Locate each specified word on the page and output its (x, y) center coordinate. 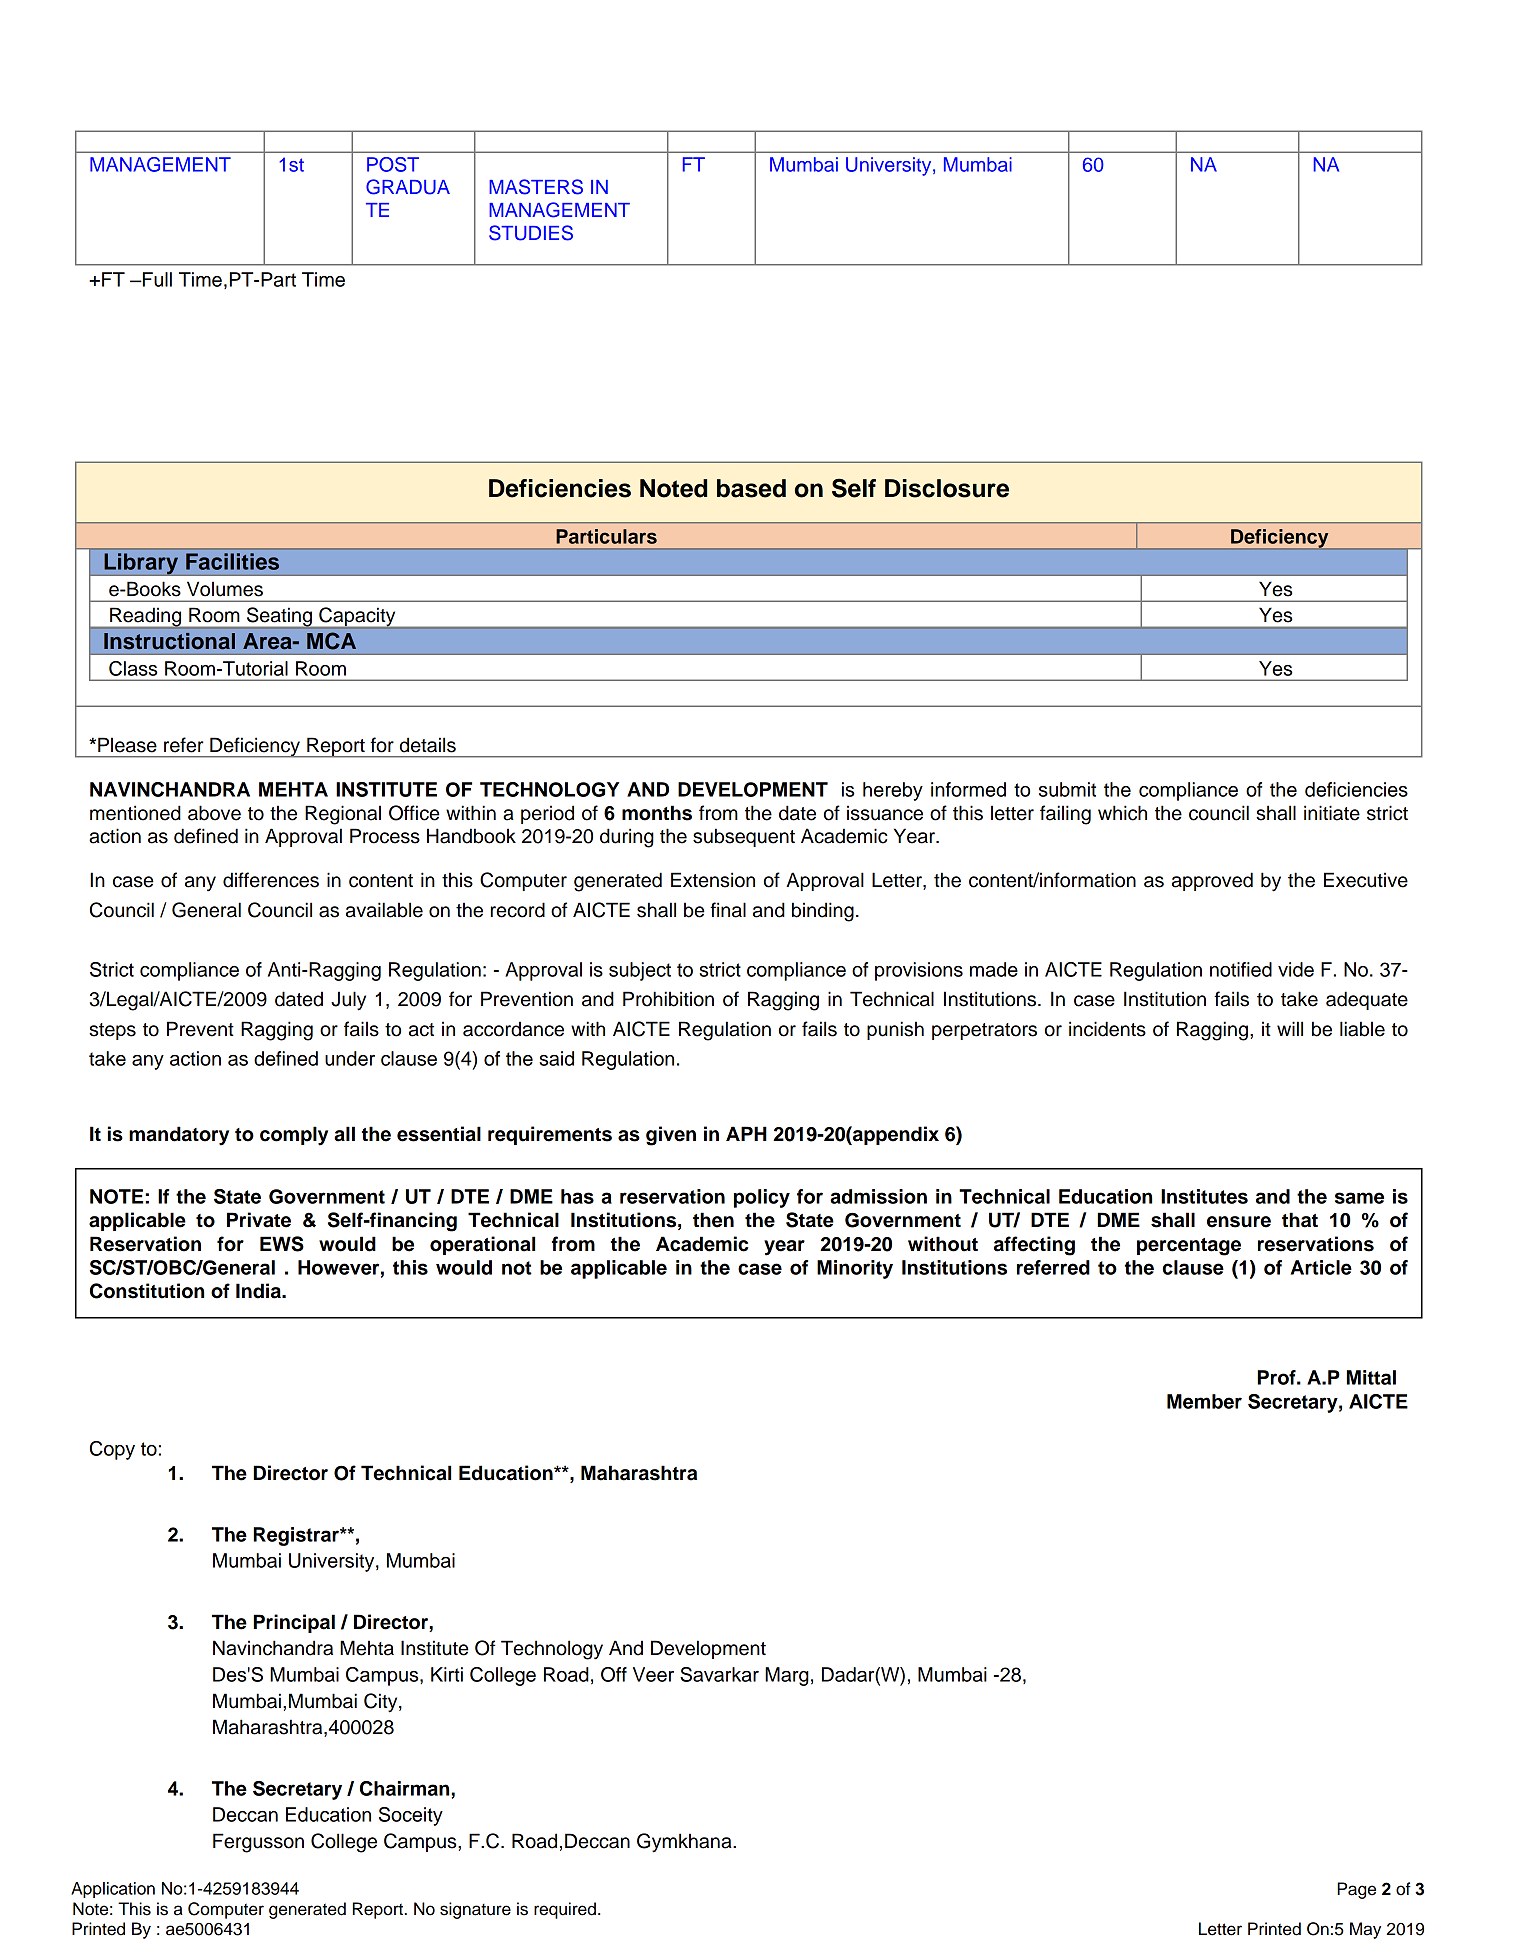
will (1290, 1028)
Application (113, 1890)
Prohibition (668, 999)
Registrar (297, 1536)
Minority (855, 1269)
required (565, 1910)
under (350, 1058)
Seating (279, 618)
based (751, 488)
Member (1204, 1401)
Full (156, 279)
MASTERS (536, 187)
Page (1356, 1890)
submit (1067, 789)
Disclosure (947, 488)
